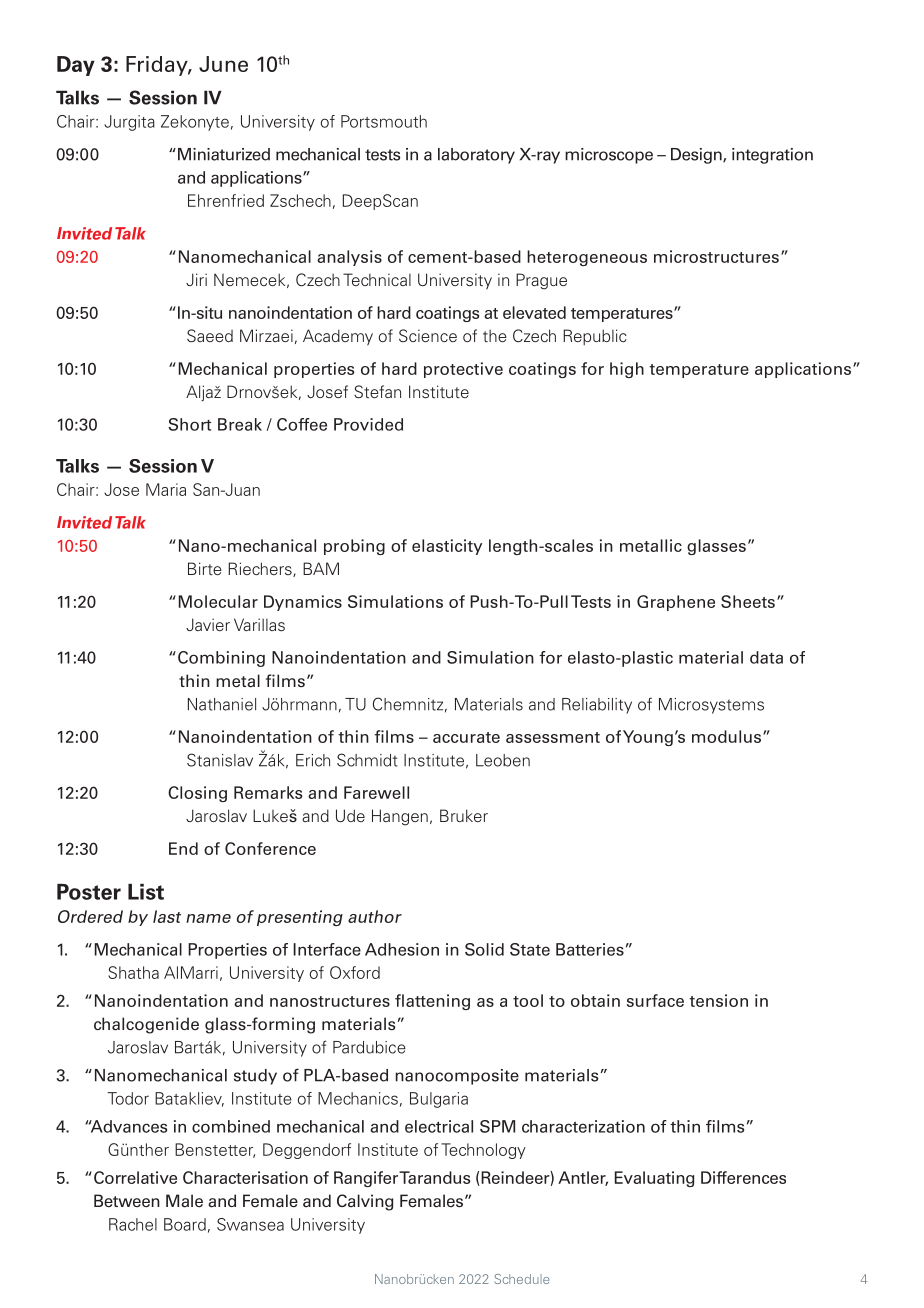 The image size is (924, 1308). Describe the element at coordinates (676, 603) in the screenshot. I see `Graphene` at that location.
